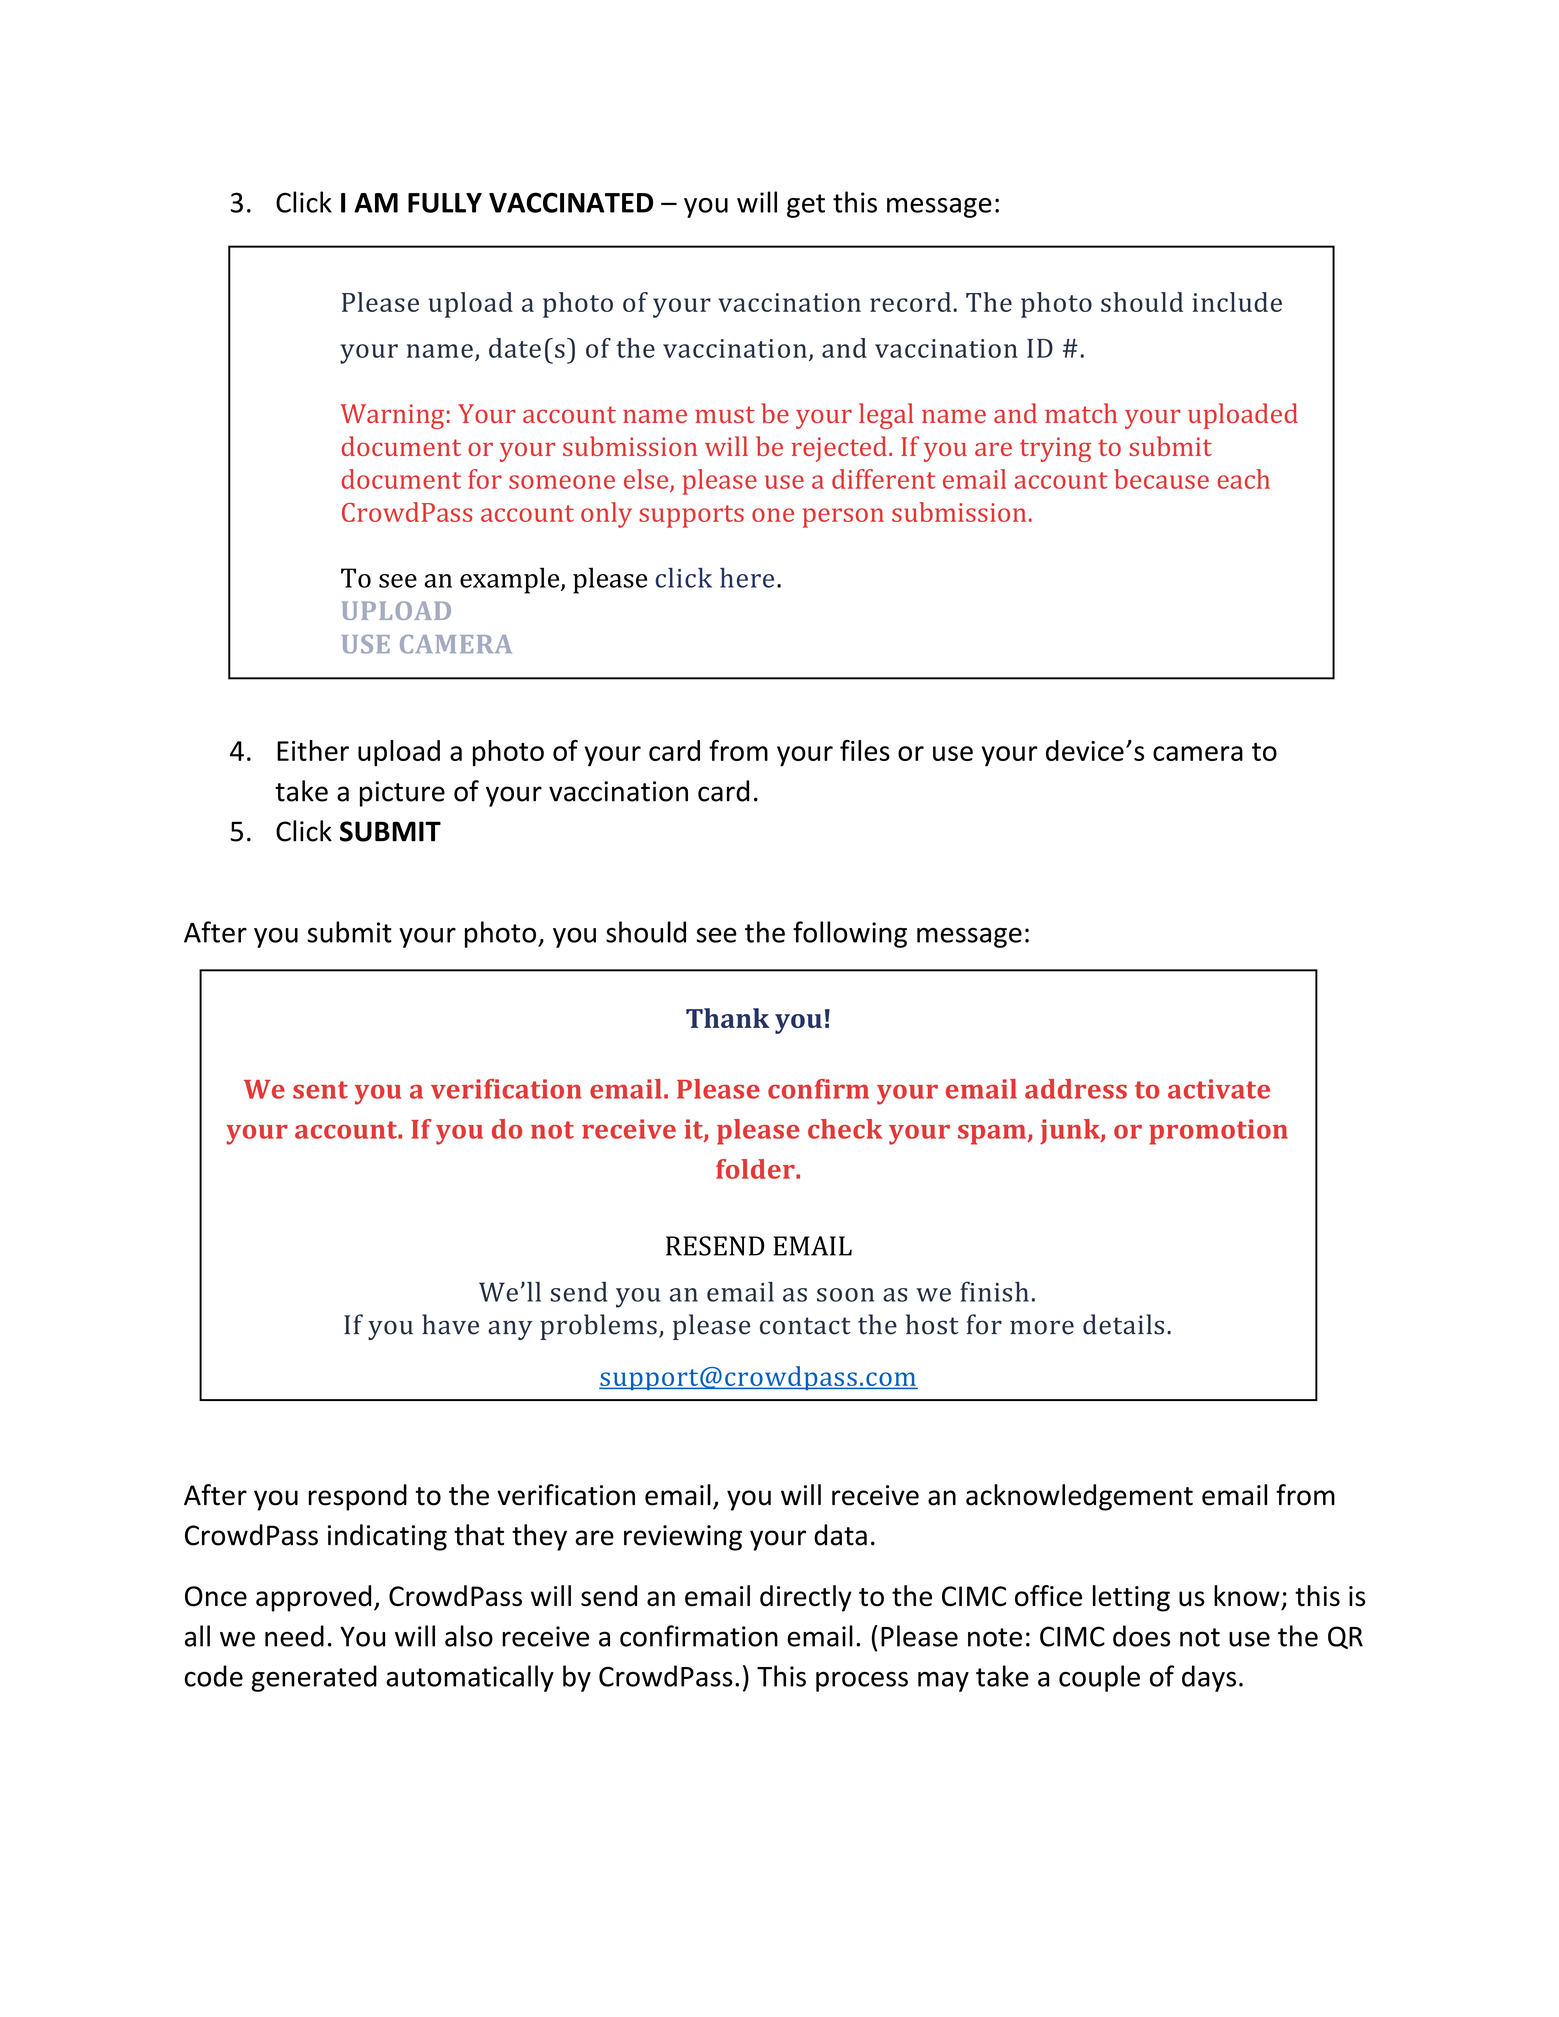 Image resolution: width=1559 pixels, height=2017 pixels. Describe the element at coordinates (806, 206) in the screenshot. I see `get` at that location.
